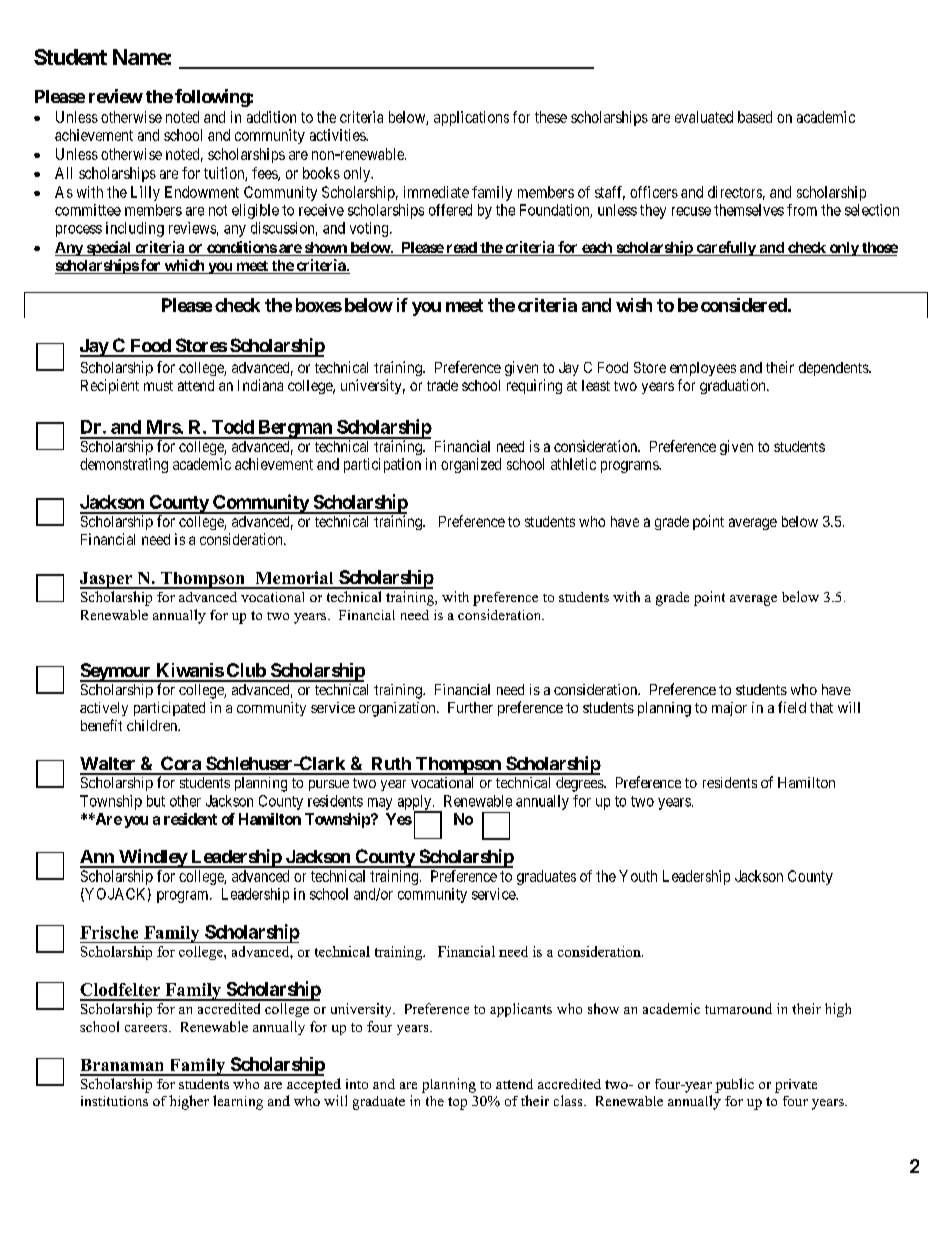 The image size is (952, 1233). What do you see at coordinates (156, 801) in the screenshot?
I see `but` at bounding box center [156, 801].
